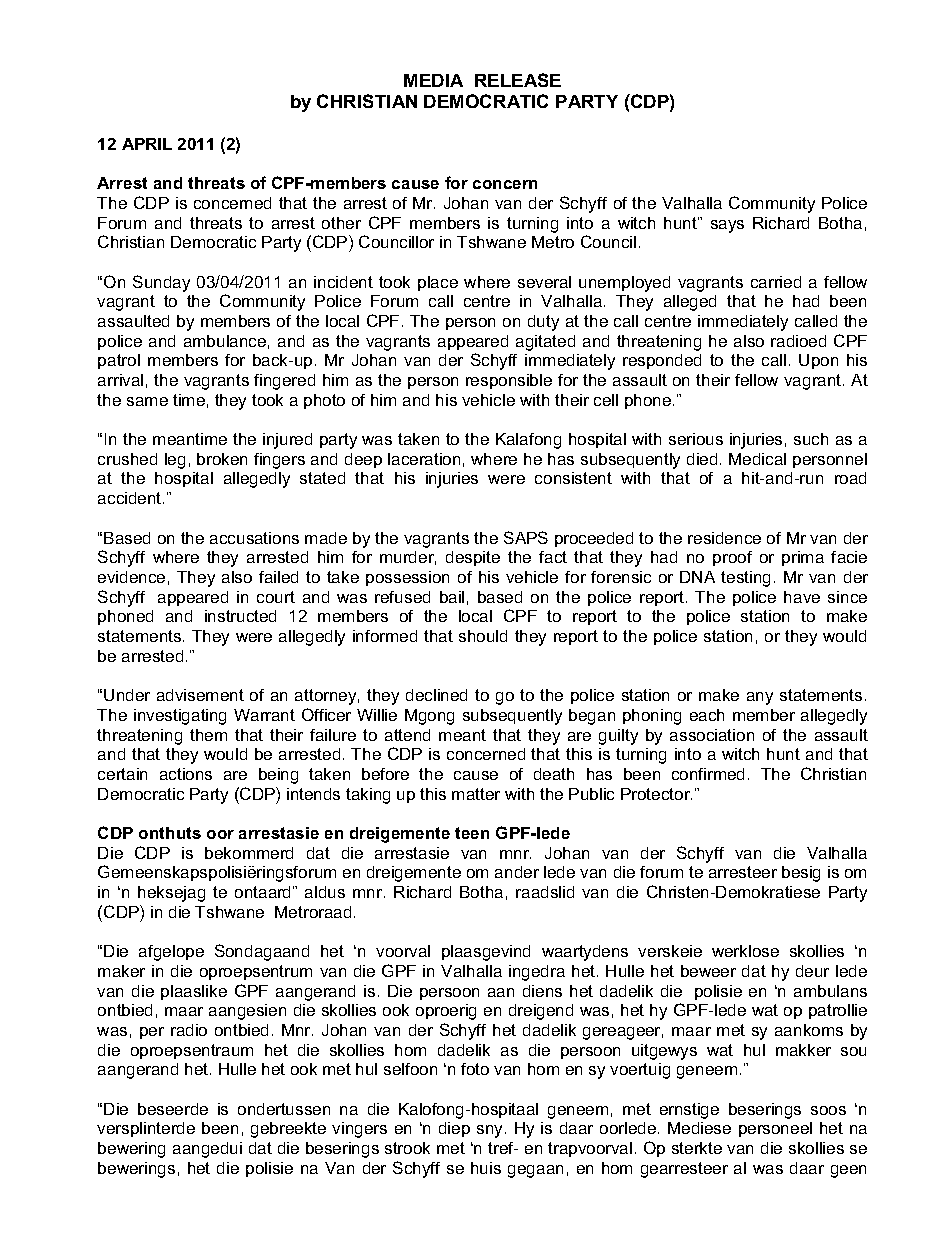  Describe the element at coordinates (454, 1129) in the image. I see `diep` at that location.
